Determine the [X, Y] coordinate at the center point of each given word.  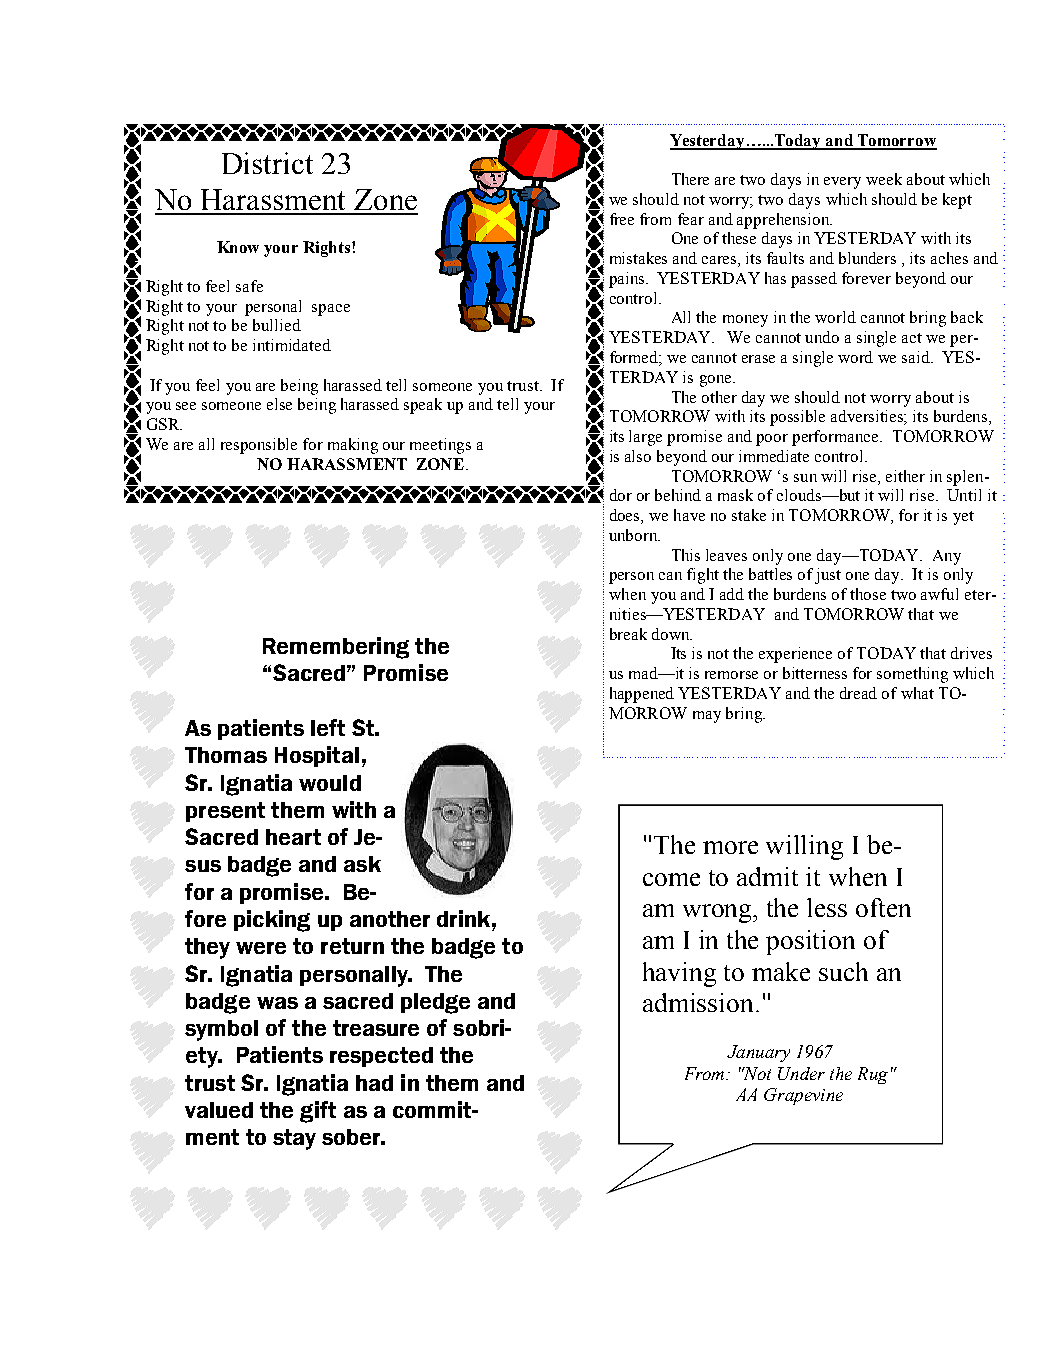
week [884, 179]
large [645, 438]
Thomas [226, 755]
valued [219, 1110]
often [883, 907]
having [679, 974]
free [622, 219]
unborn [634, 535]
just [828, 576]
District [267, 163]
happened [642, 695]
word [855, 357]
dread [858, 693]
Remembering [336, 648]
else [279, 404]
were [261, 948]
